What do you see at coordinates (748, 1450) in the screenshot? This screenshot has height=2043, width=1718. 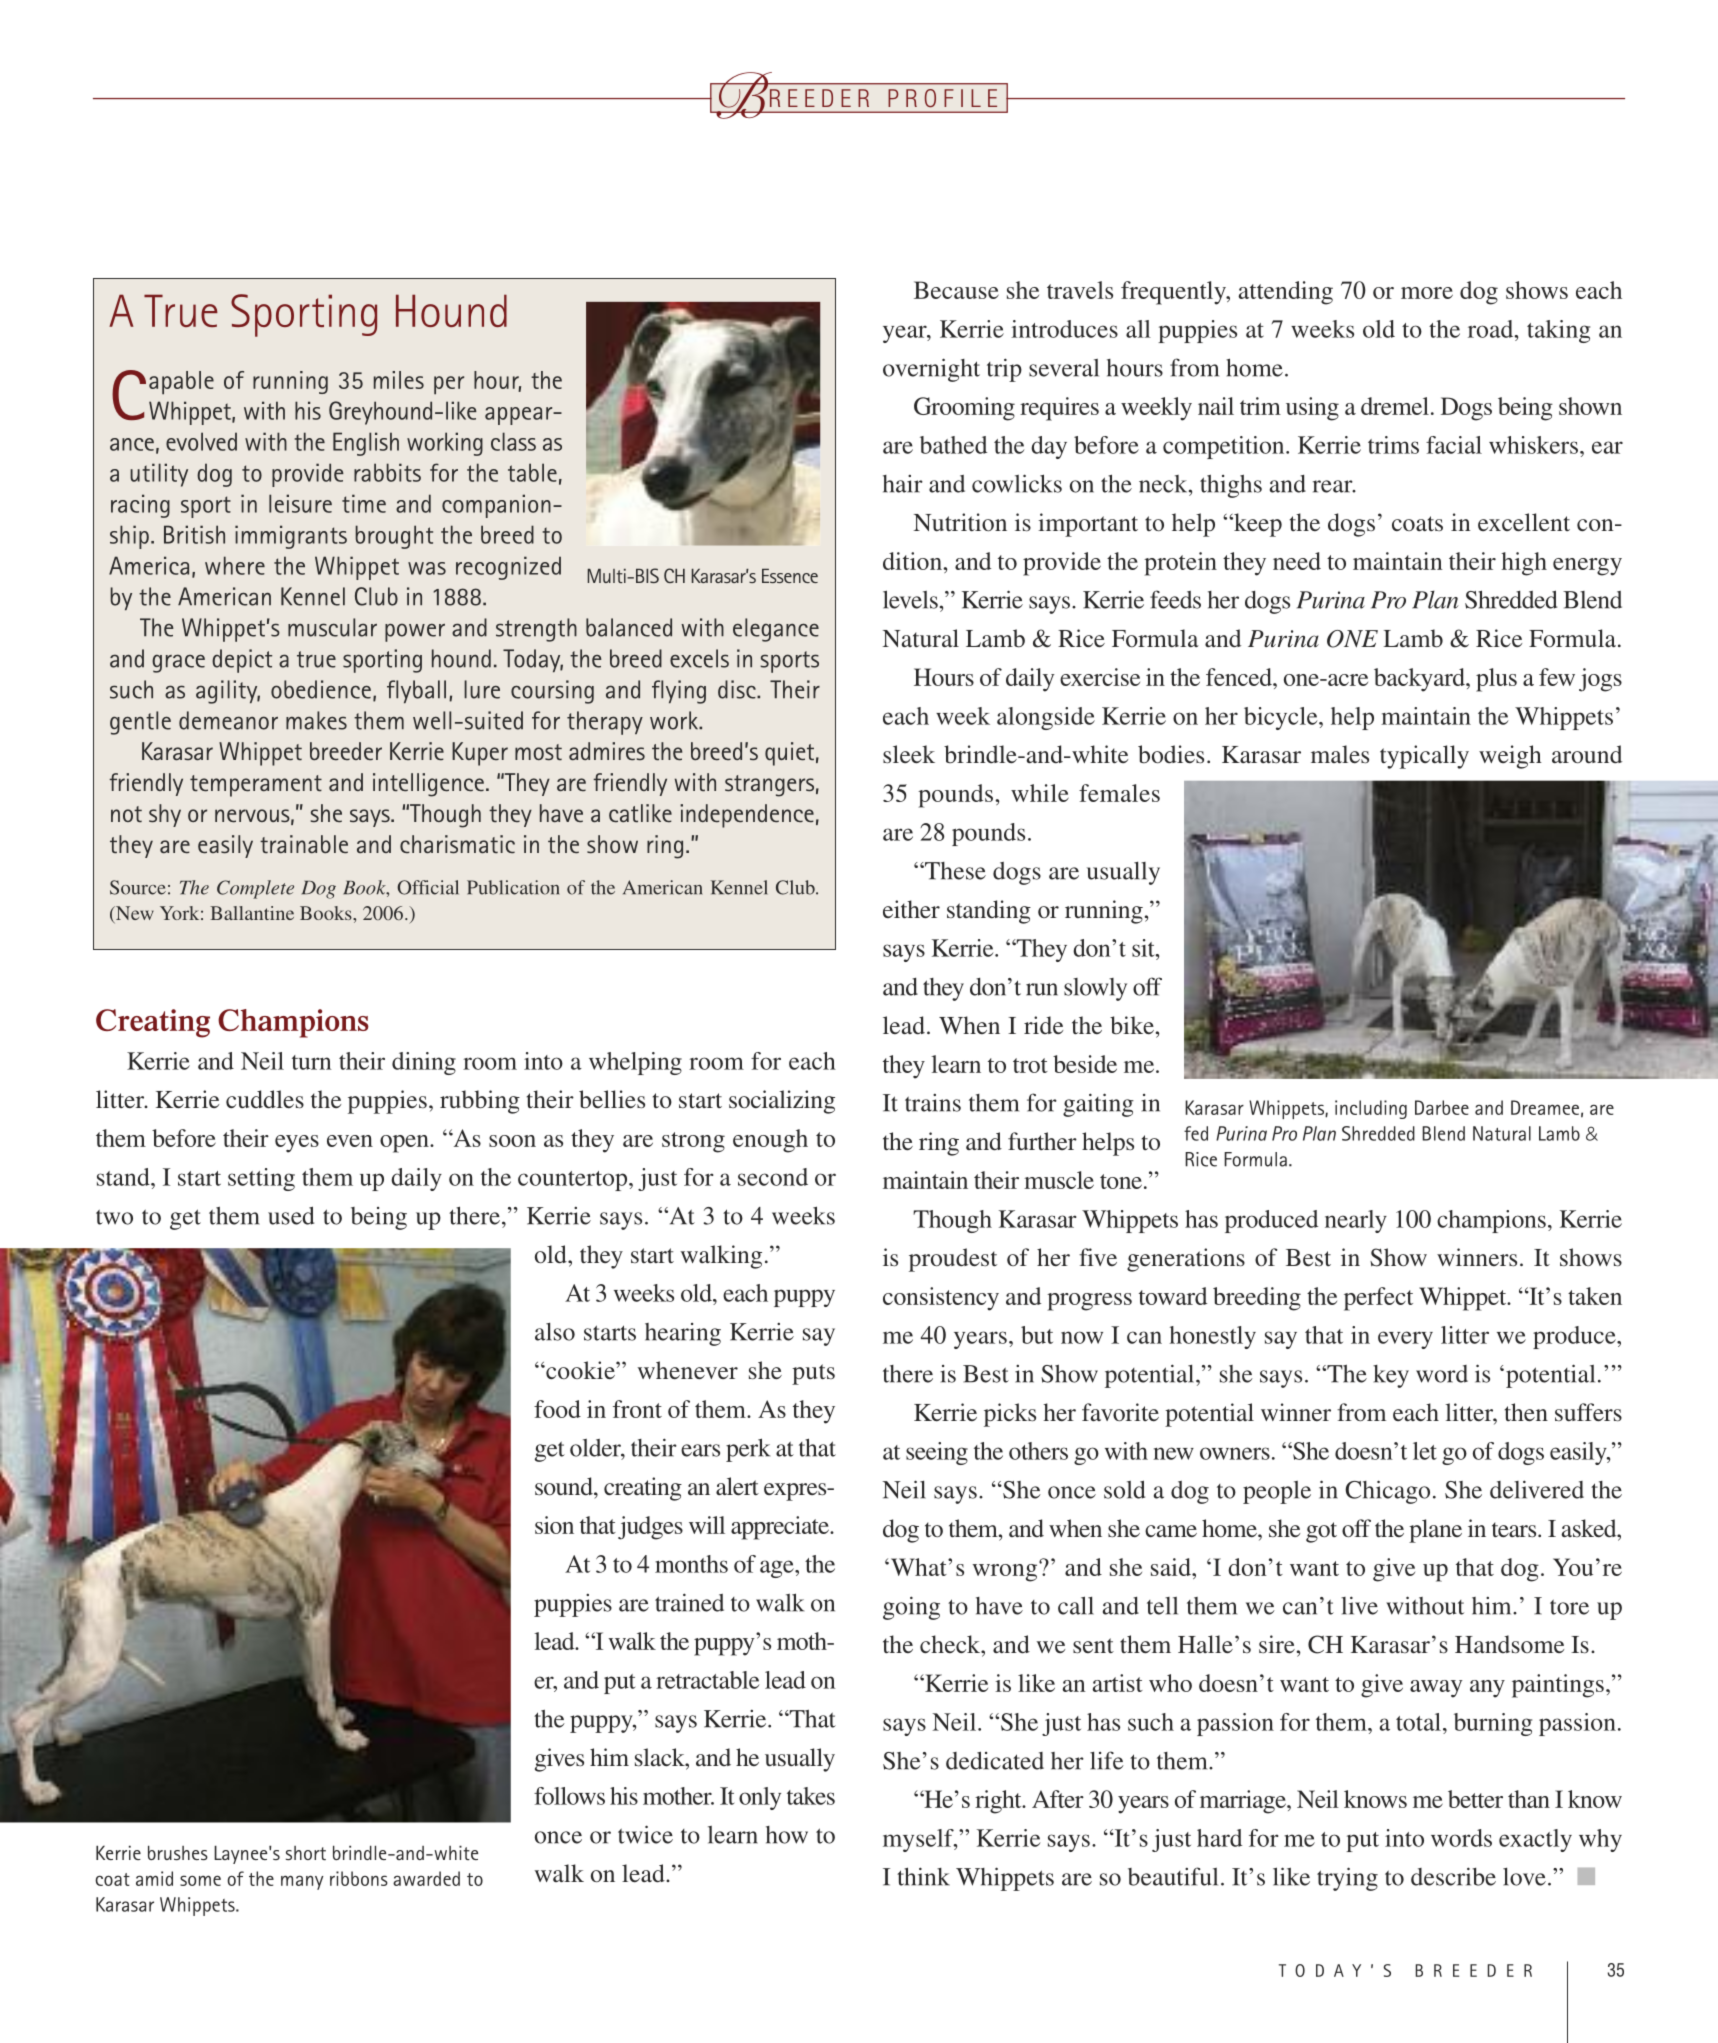 I see `perk` at bounding box center [748, 1450].
